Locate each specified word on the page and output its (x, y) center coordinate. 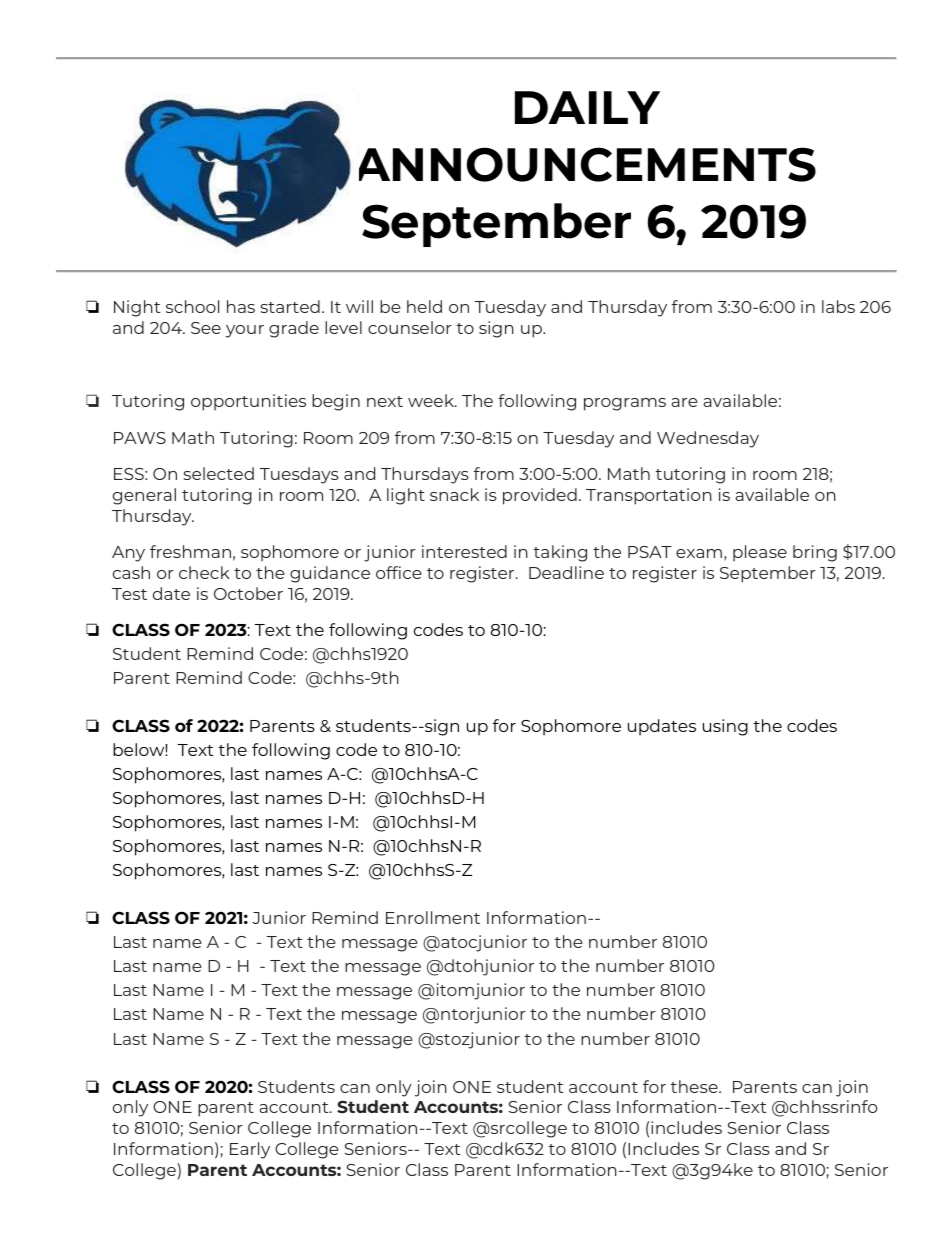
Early (250, 1150)
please (760, 553)
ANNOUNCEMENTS (587, 164)
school (192, 306)
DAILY (587, 107)
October (248, 593)
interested (464, 551)
